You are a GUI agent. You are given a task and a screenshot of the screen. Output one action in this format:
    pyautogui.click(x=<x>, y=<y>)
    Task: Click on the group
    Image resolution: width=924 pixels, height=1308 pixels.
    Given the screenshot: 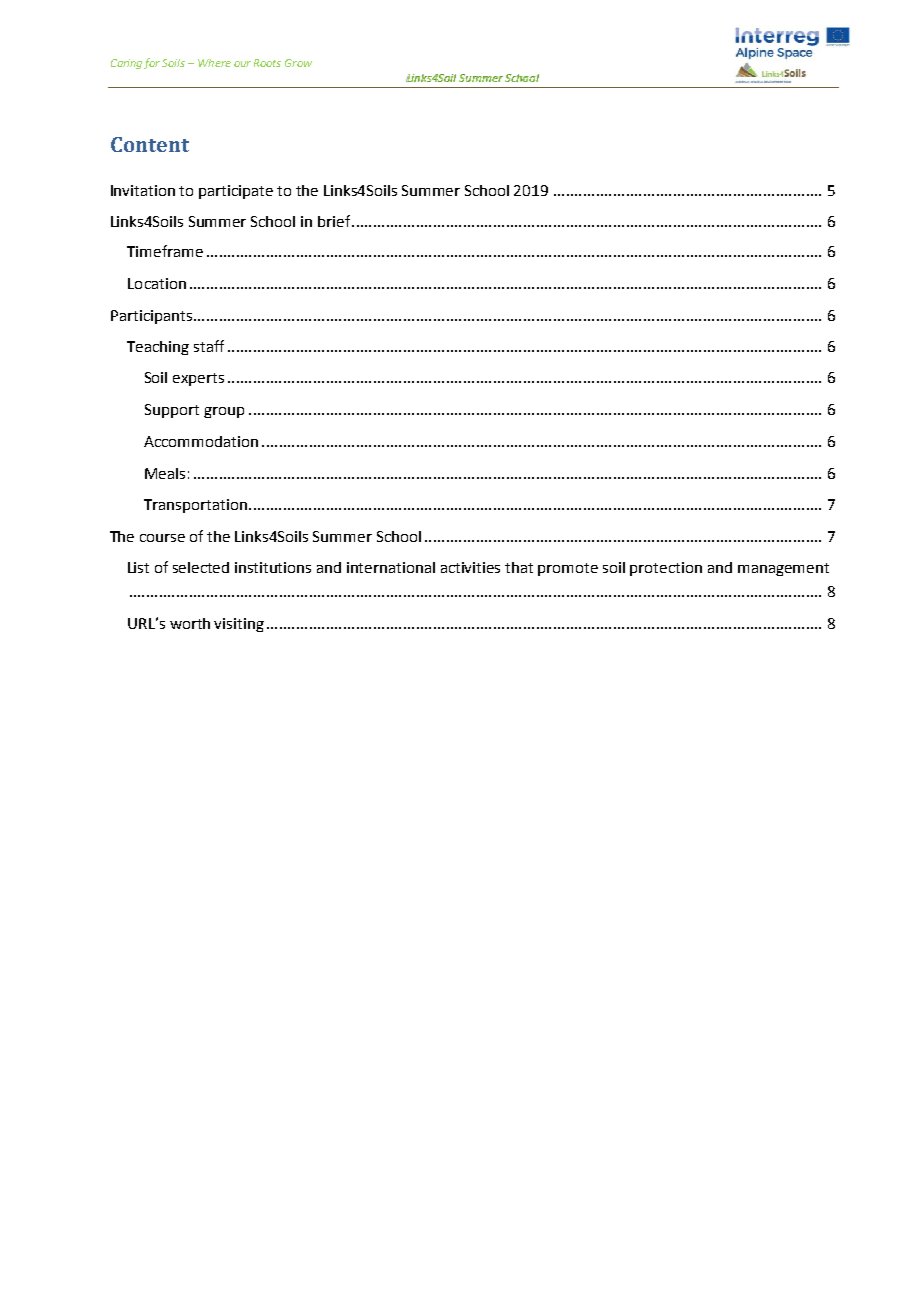 What is the action you would take?
    pyautogui.click(x=224, y=412)
